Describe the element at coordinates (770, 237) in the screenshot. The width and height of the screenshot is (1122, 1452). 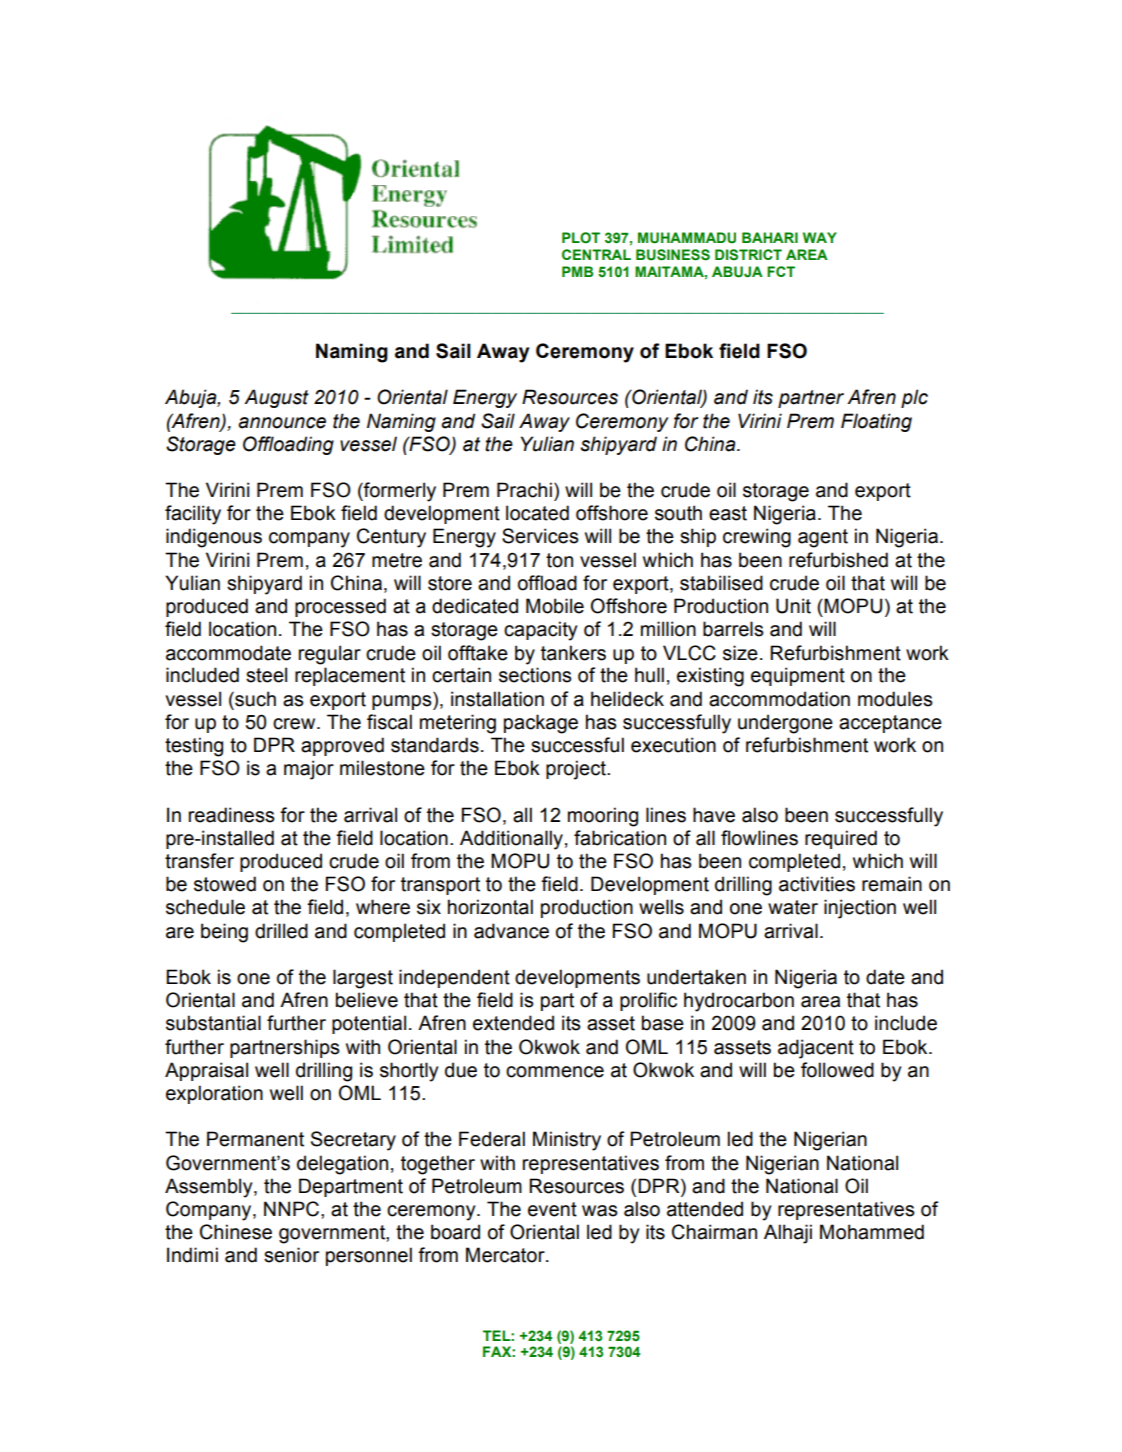
I see `BAHARI` at that location.
